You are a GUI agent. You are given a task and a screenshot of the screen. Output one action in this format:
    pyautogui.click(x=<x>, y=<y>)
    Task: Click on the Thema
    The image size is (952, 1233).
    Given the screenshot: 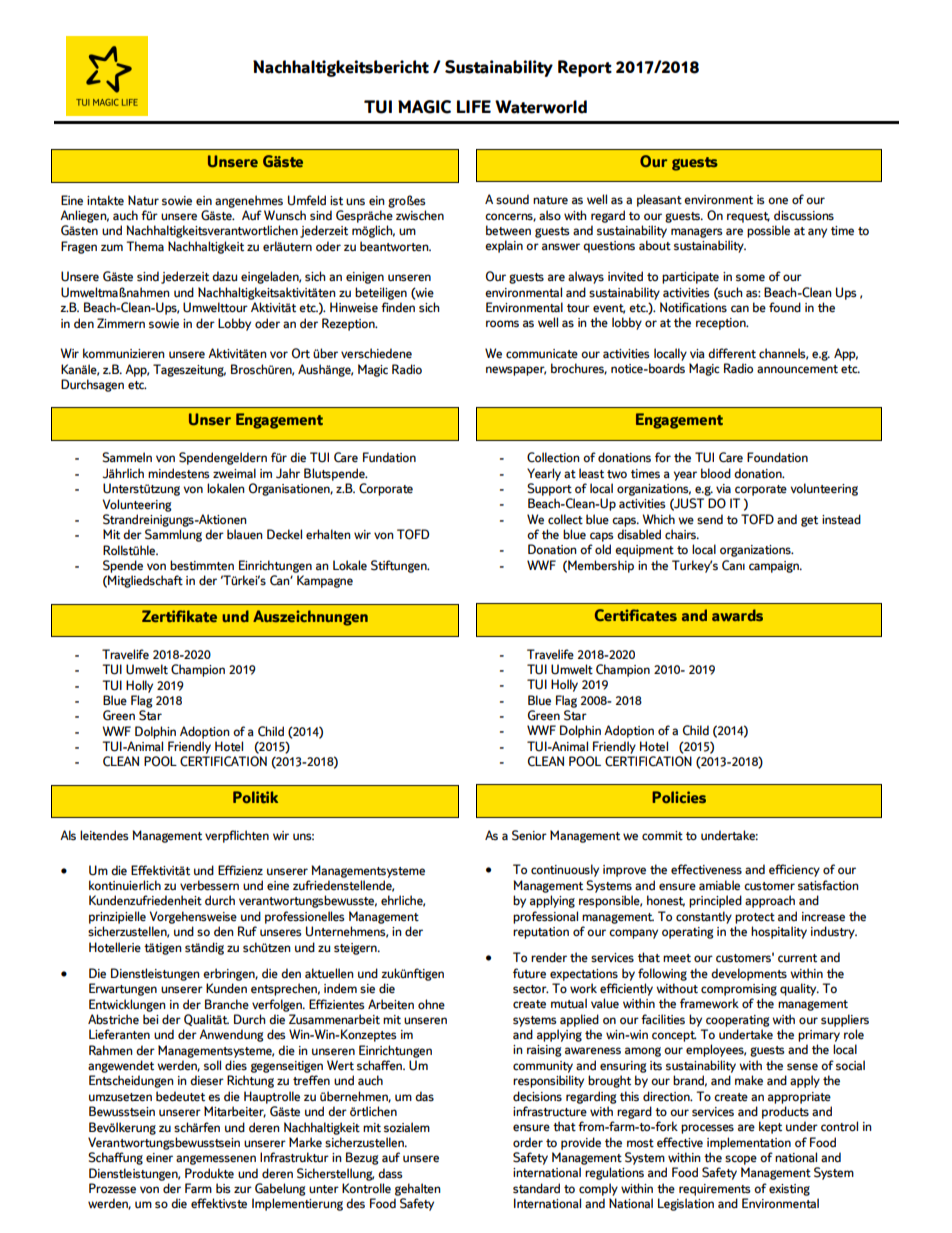 What is the action you would take?
    pyautogui.click(x=145, y=246)
